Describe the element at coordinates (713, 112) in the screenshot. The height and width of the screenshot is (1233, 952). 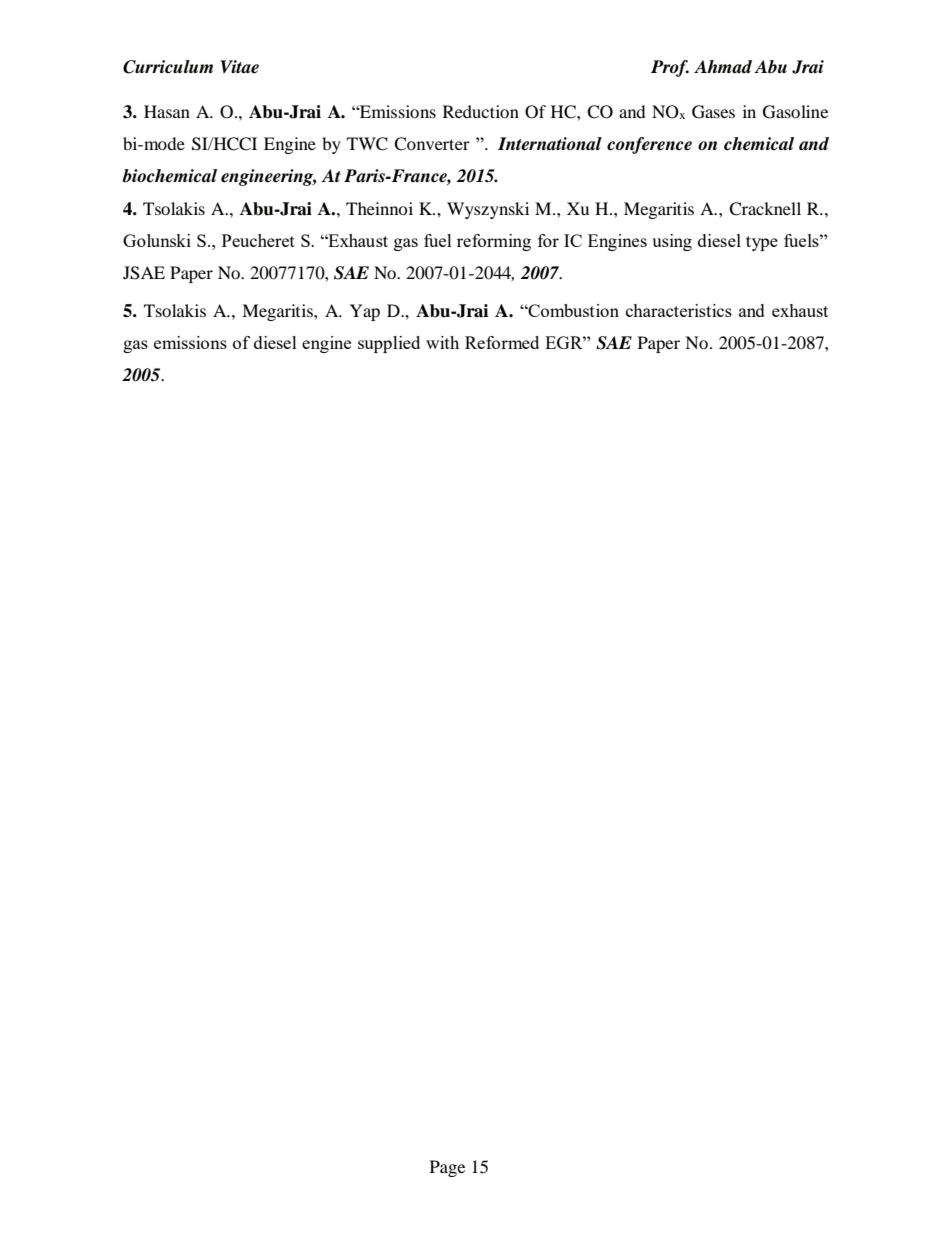
I see `Gases` at that location.
